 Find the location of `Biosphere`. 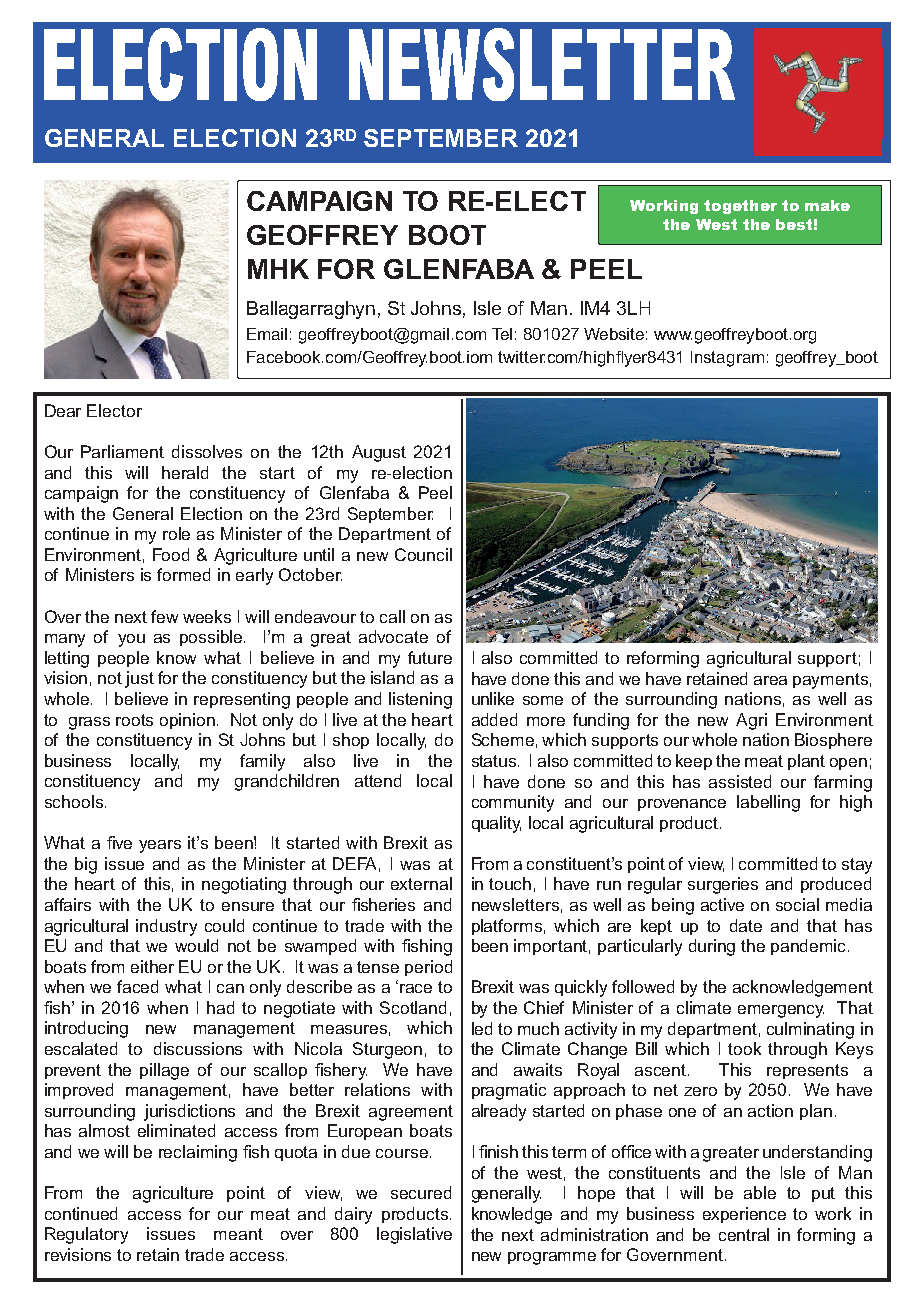

Biosphere is located at coordinates (833, 741).
